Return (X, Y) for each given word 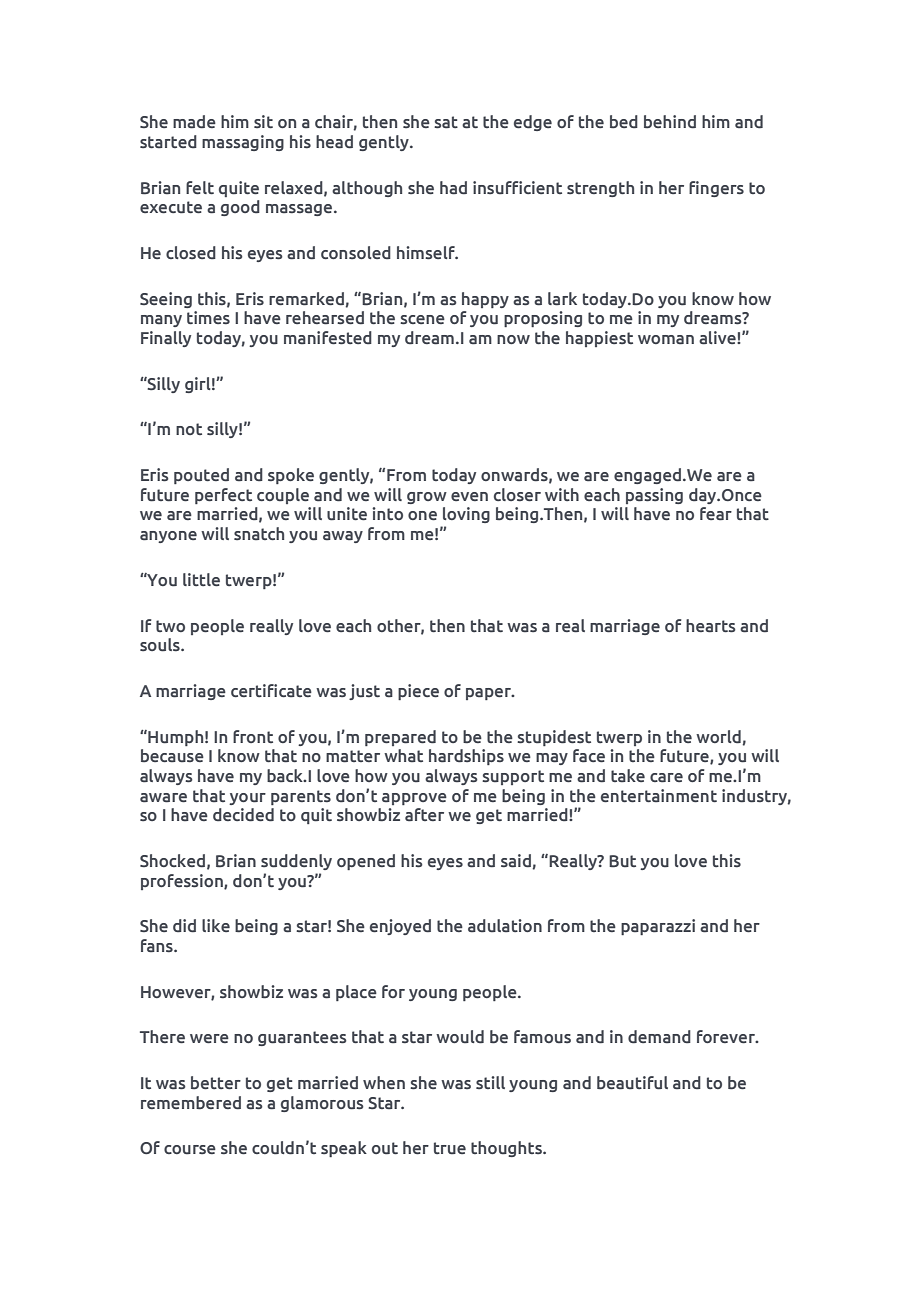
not (189, 429)
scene (422, 320)
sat (446, 122)
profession (183, 882)
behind (670, 122)
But (622, 861)
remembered (191, 1103)
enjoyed (400, 927)
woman (666, 340)
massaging (243, 143)
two (170, 626)
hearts (711, 626)
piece (418, 692)
